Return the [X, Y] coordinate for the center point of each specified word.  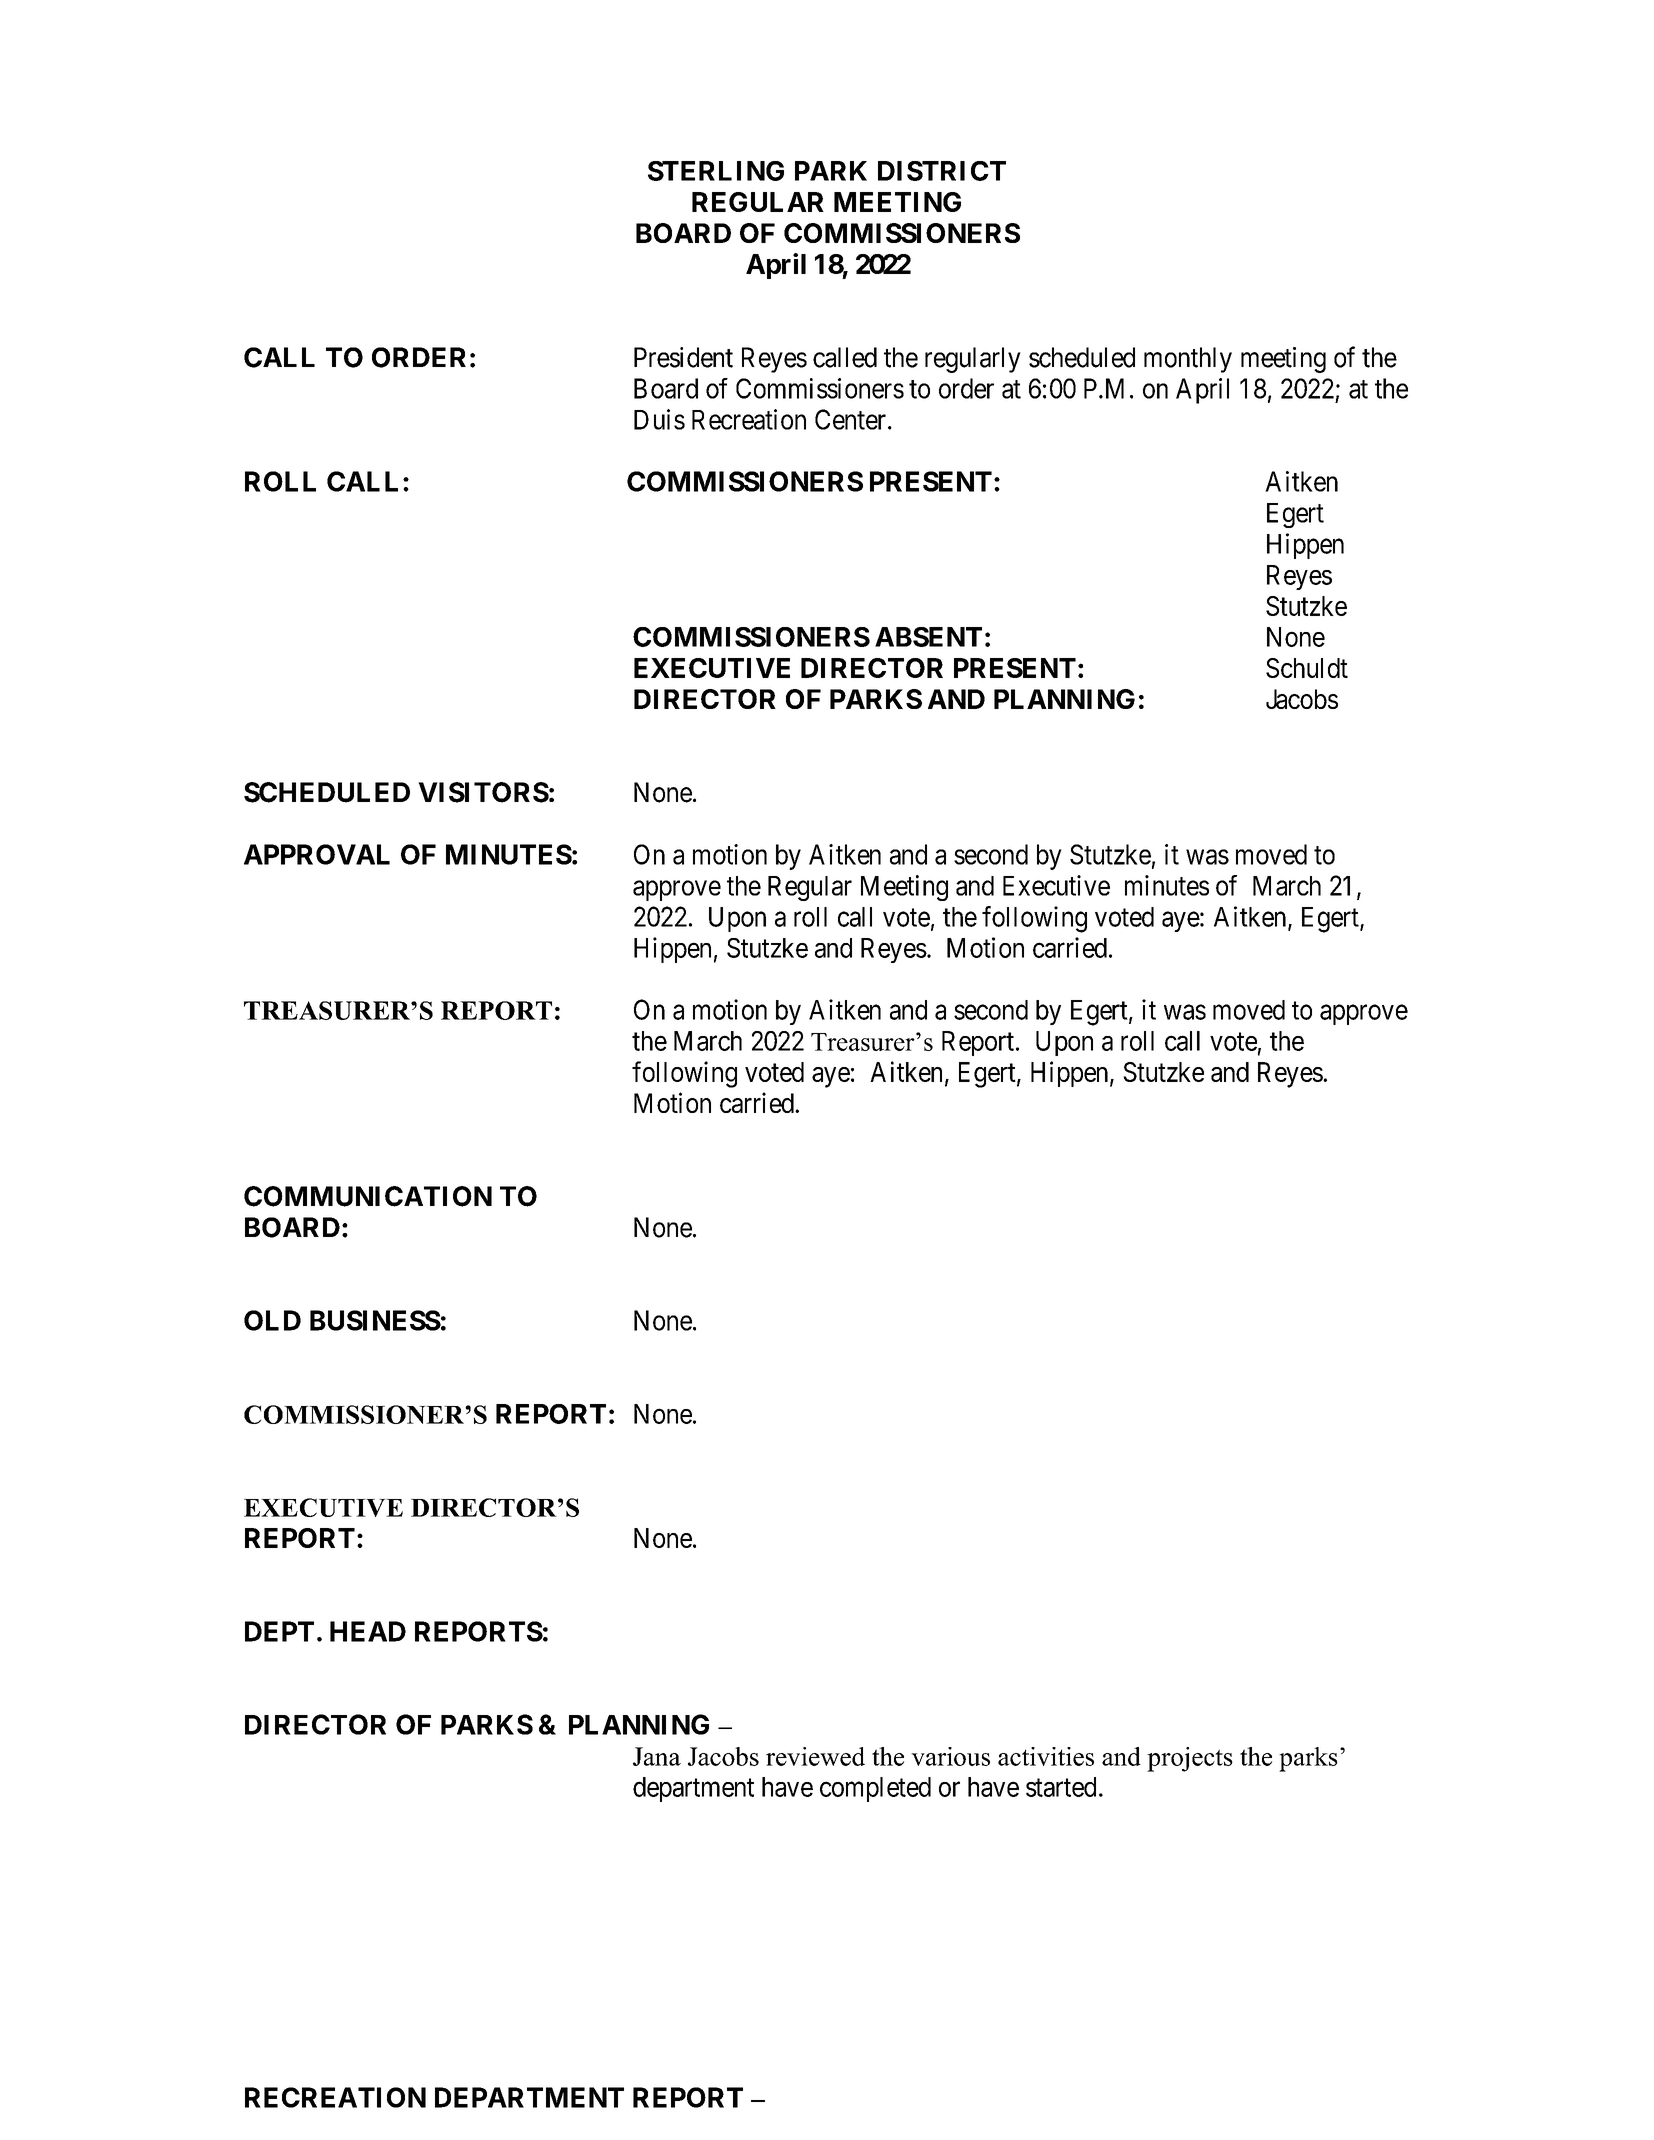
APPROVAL [317, 854]
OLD [272, 1320]
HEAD [368, 1631]
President [683, 357]
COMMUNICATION [368, 1196]
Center [850, 419]
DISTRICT [942, 171]
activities [1046, 1756]
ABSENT [928, 637]
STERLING [716, 171]
